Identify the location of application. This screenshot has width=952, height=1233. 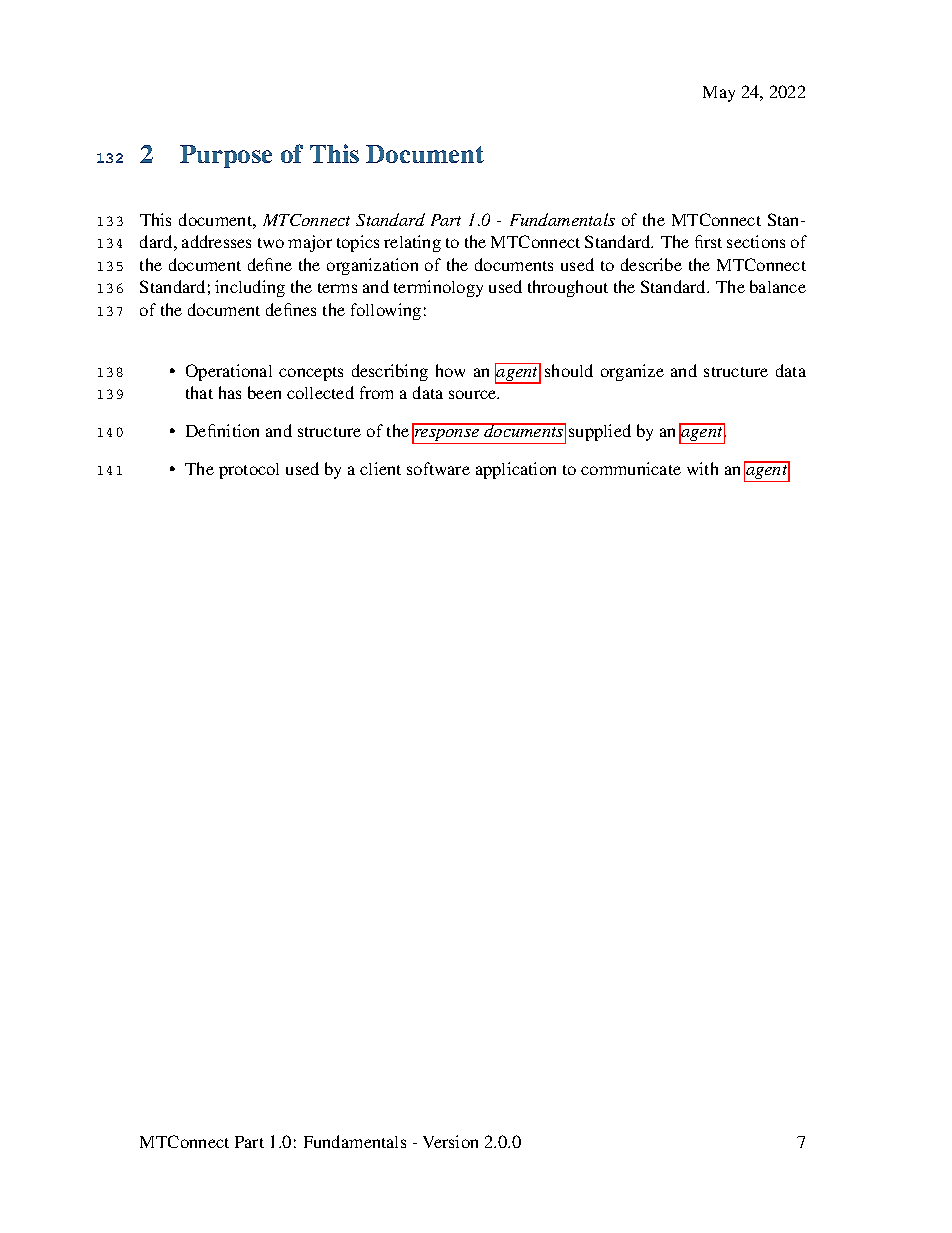
(516, 470).
